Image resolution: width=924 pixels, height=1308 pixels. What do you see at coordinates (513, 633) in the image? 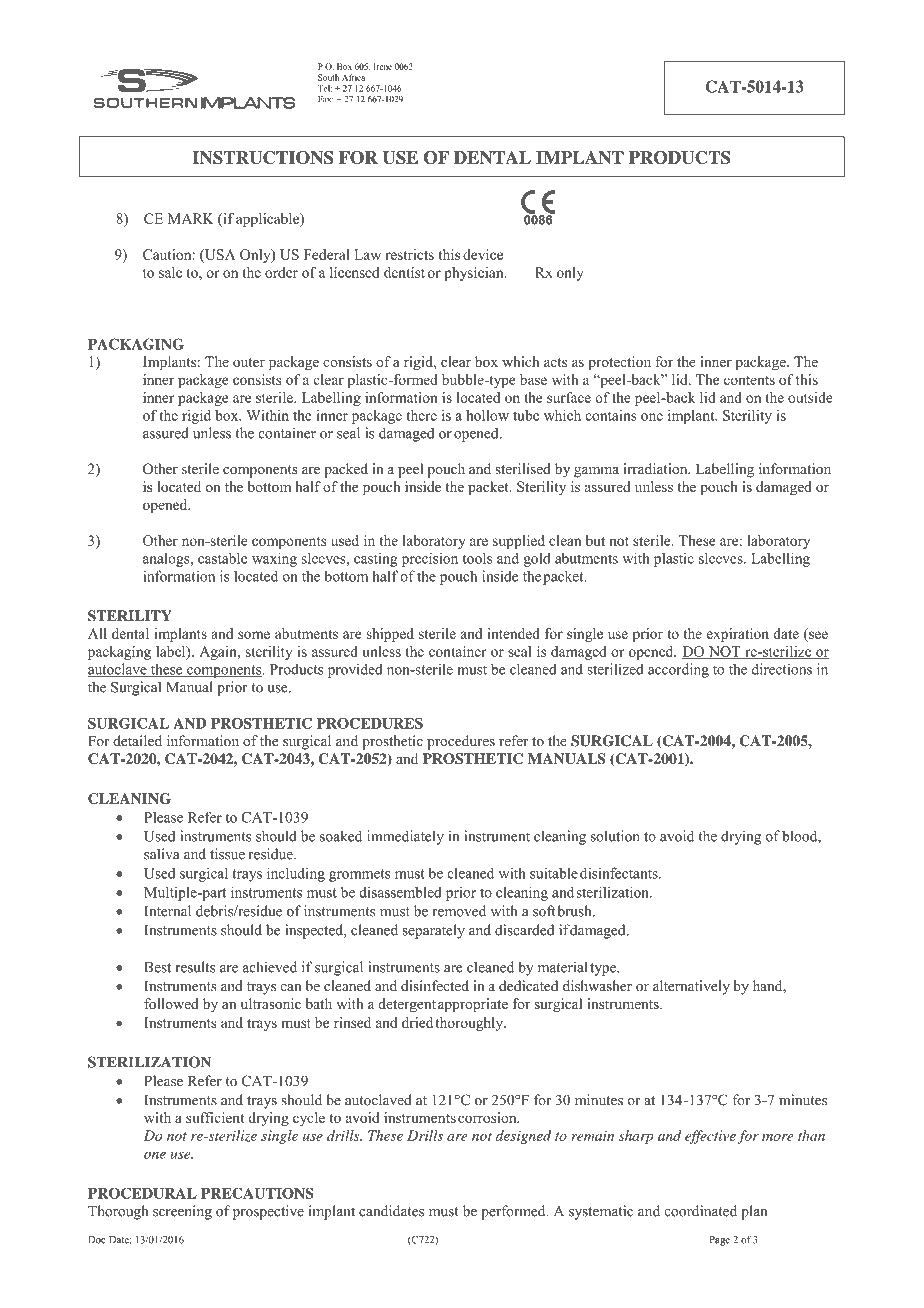
I see `intended` at bounding box center [513, 633].
